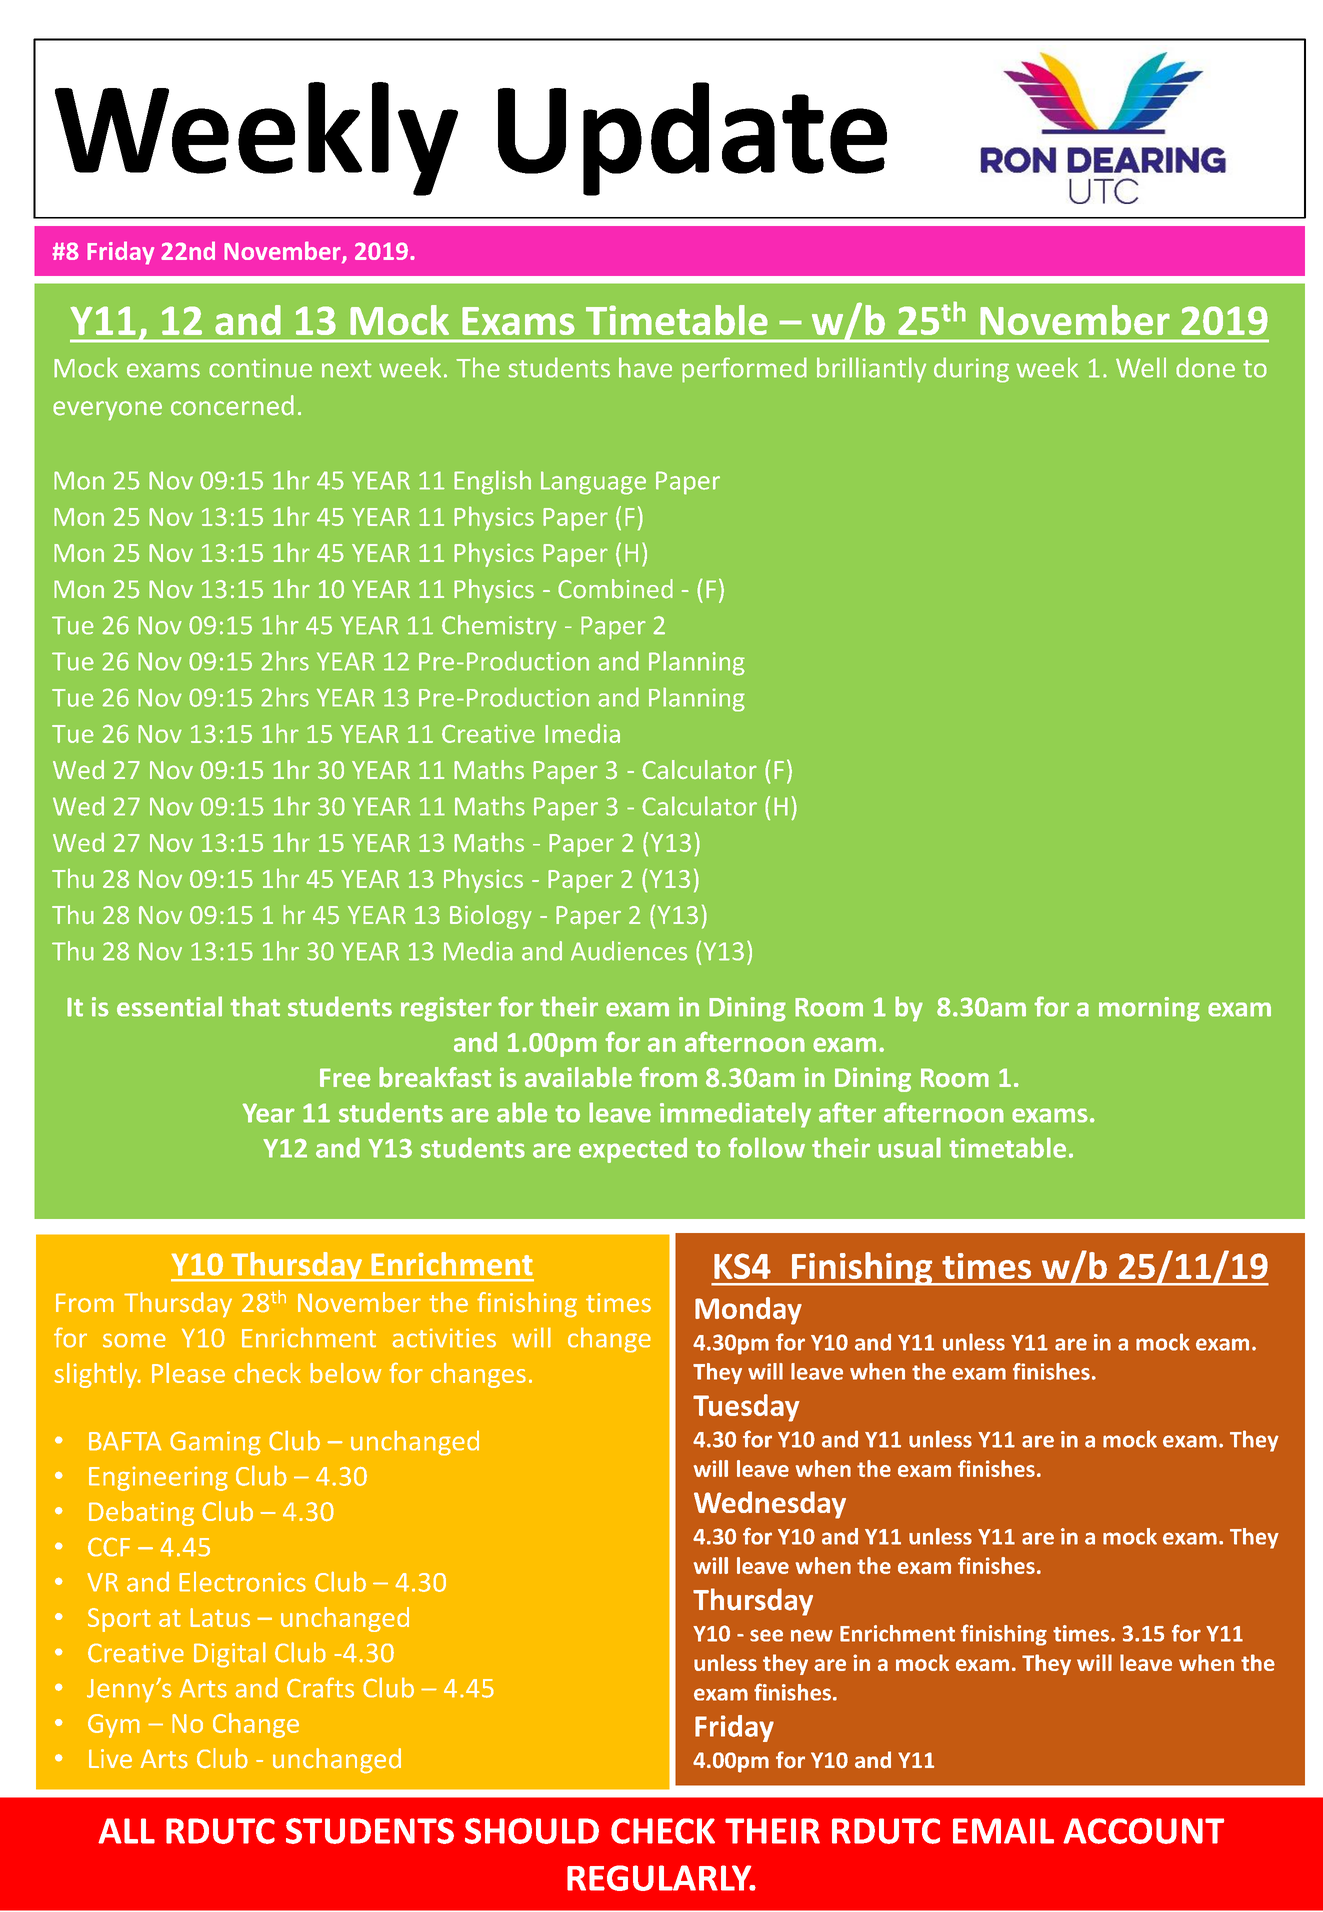  What do you see at coordinates (260, 368) in the screenshot?
I see `continue` at bounding box center [260, 368].
